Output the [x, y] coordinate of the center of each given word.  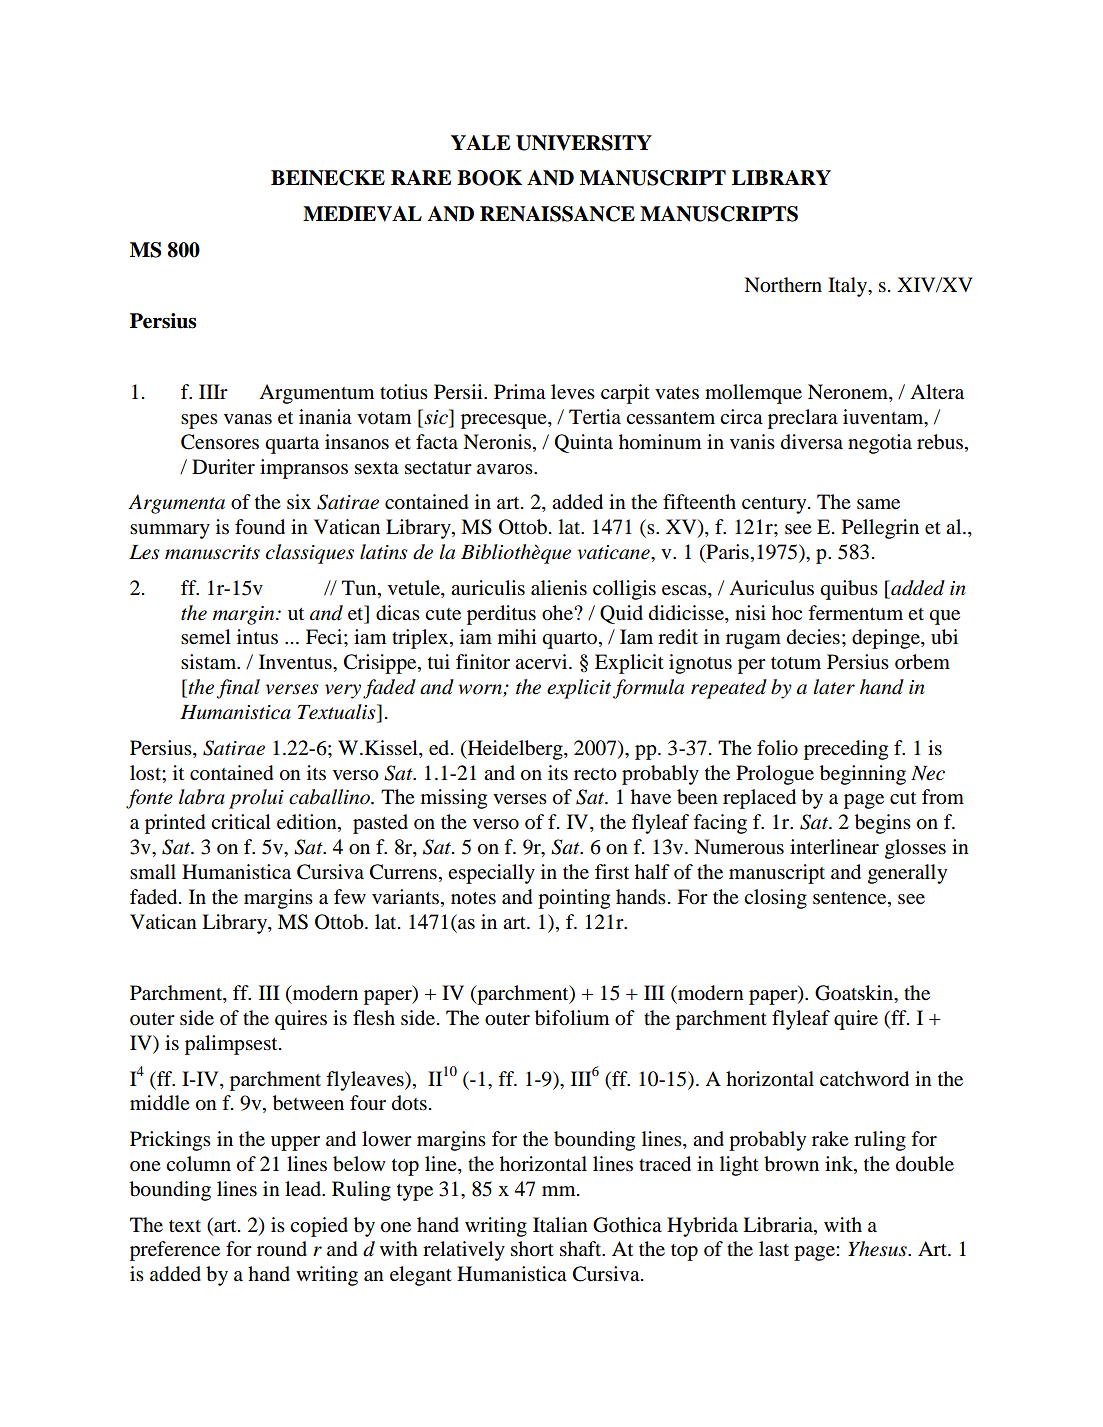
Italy [849, 287]
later [834, 687]
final [238, 689]
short [532, 1249]
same [878, 504]
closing [775, 899]
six [299, 501]
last [774, 1248]
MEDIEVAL [362, 214]
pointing [574, 899]
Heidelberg [515, 750]
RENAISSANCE [557, 214]
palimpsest [232, 1045]
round [282, 1249]
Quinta [584, 443]
